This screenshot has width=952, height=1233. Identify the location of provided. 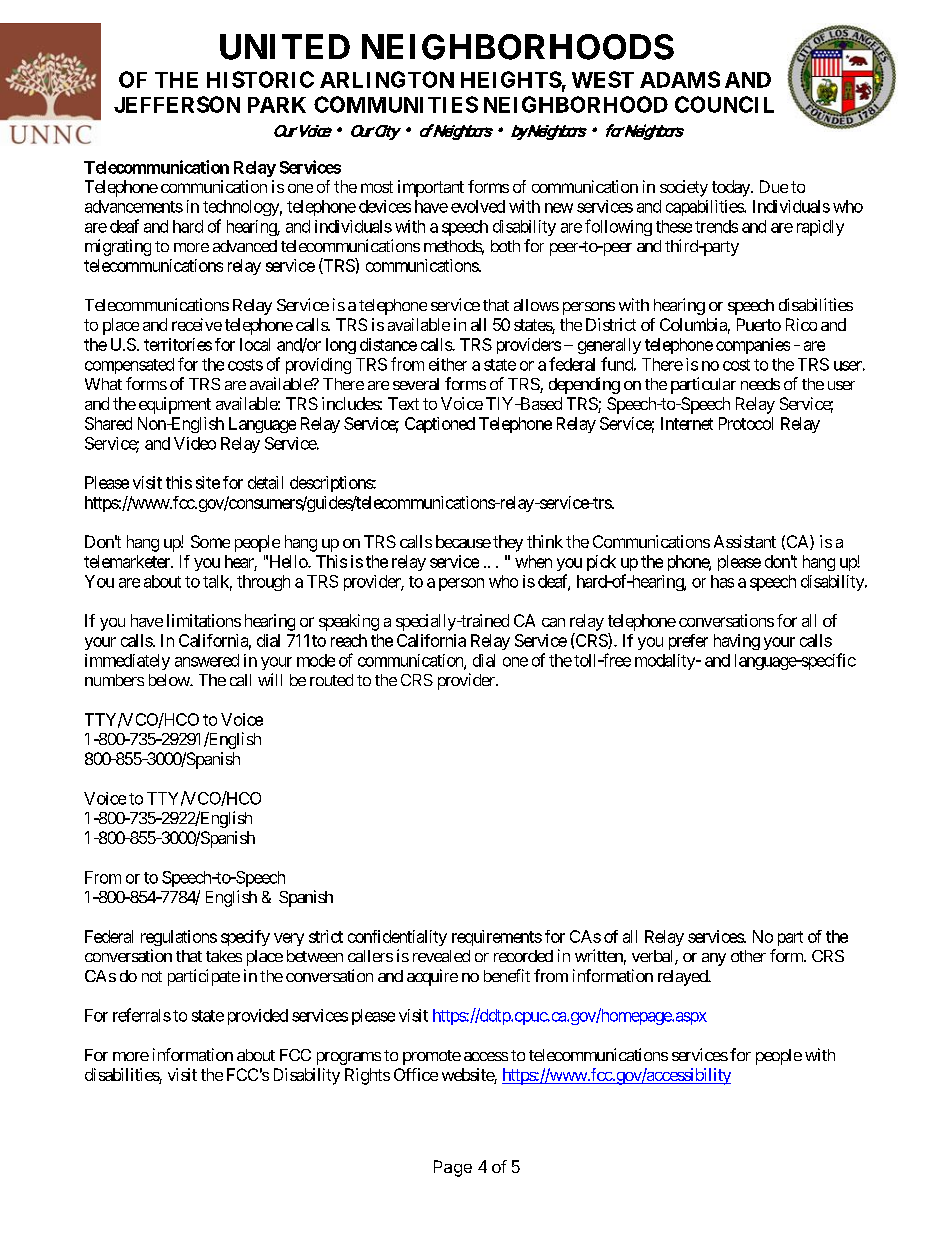
(258, 1017).
